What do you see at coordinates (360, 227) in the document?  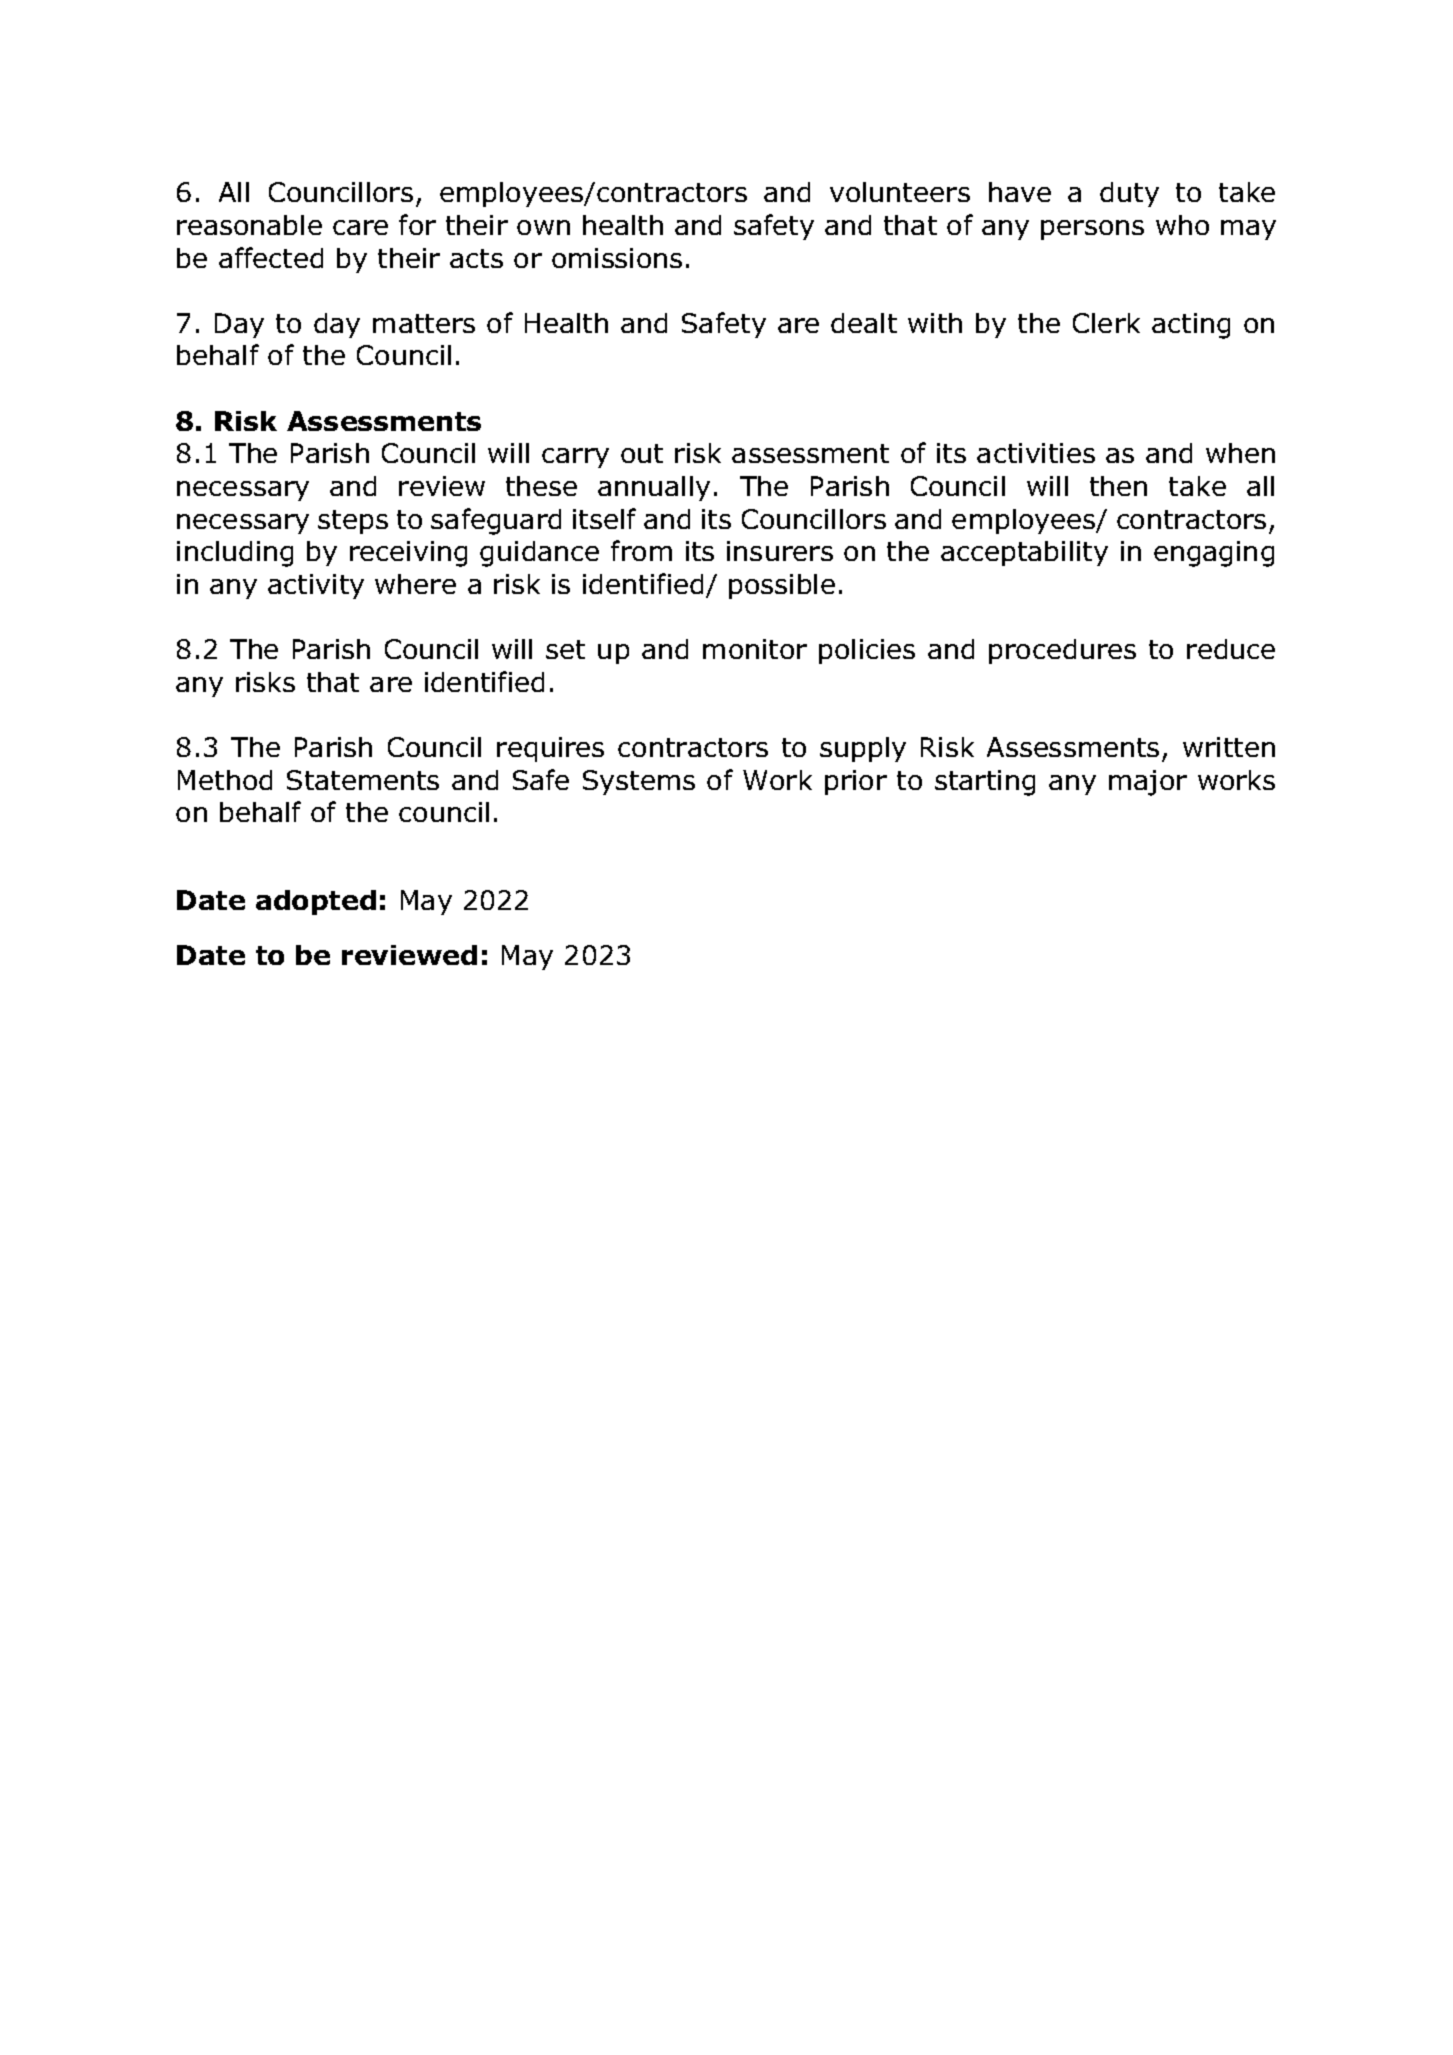 I see `care` at bounding box center [360, 227].
